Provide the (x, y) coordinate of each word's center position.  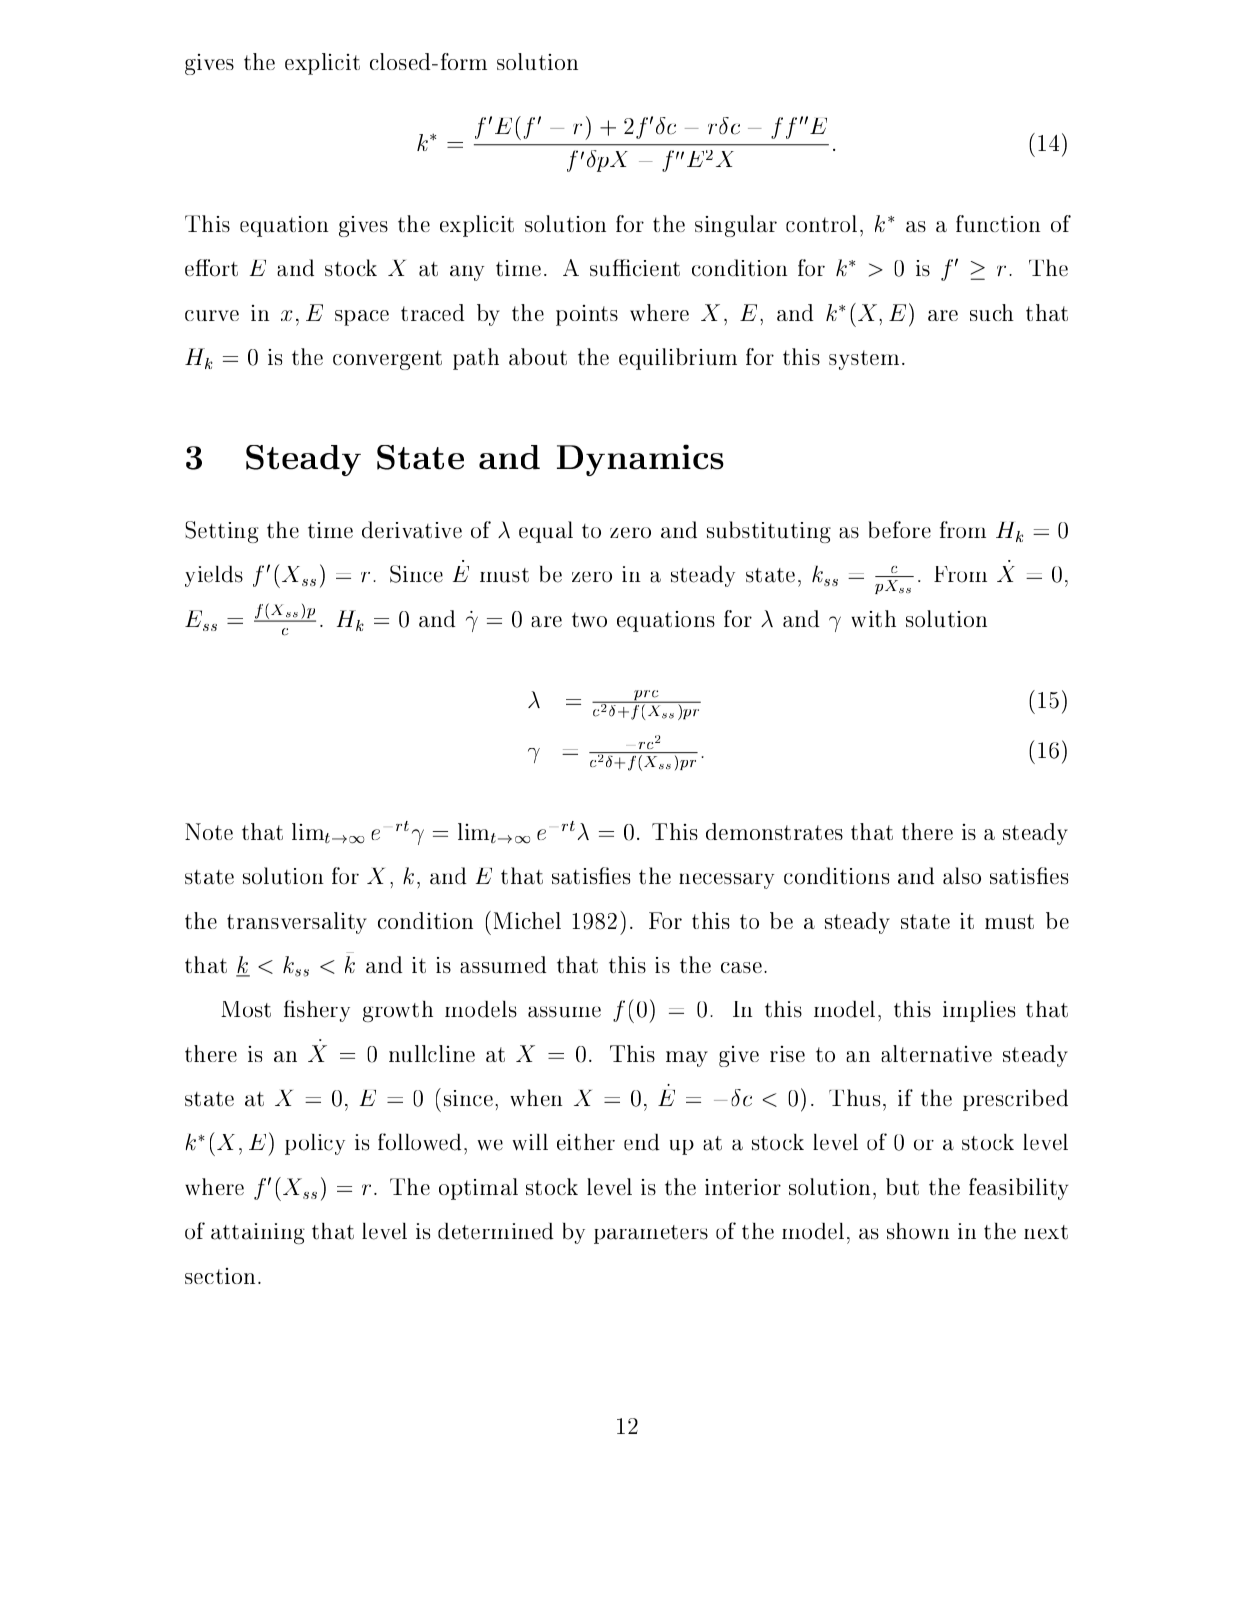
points (587, 315)
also (962, 876)
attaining (258, 1233)
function (998, 223)
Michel (527, 920)
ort (222, 268)
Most (246, 1009)
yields (214, 576)
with (873, 618)
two (589, 619)
